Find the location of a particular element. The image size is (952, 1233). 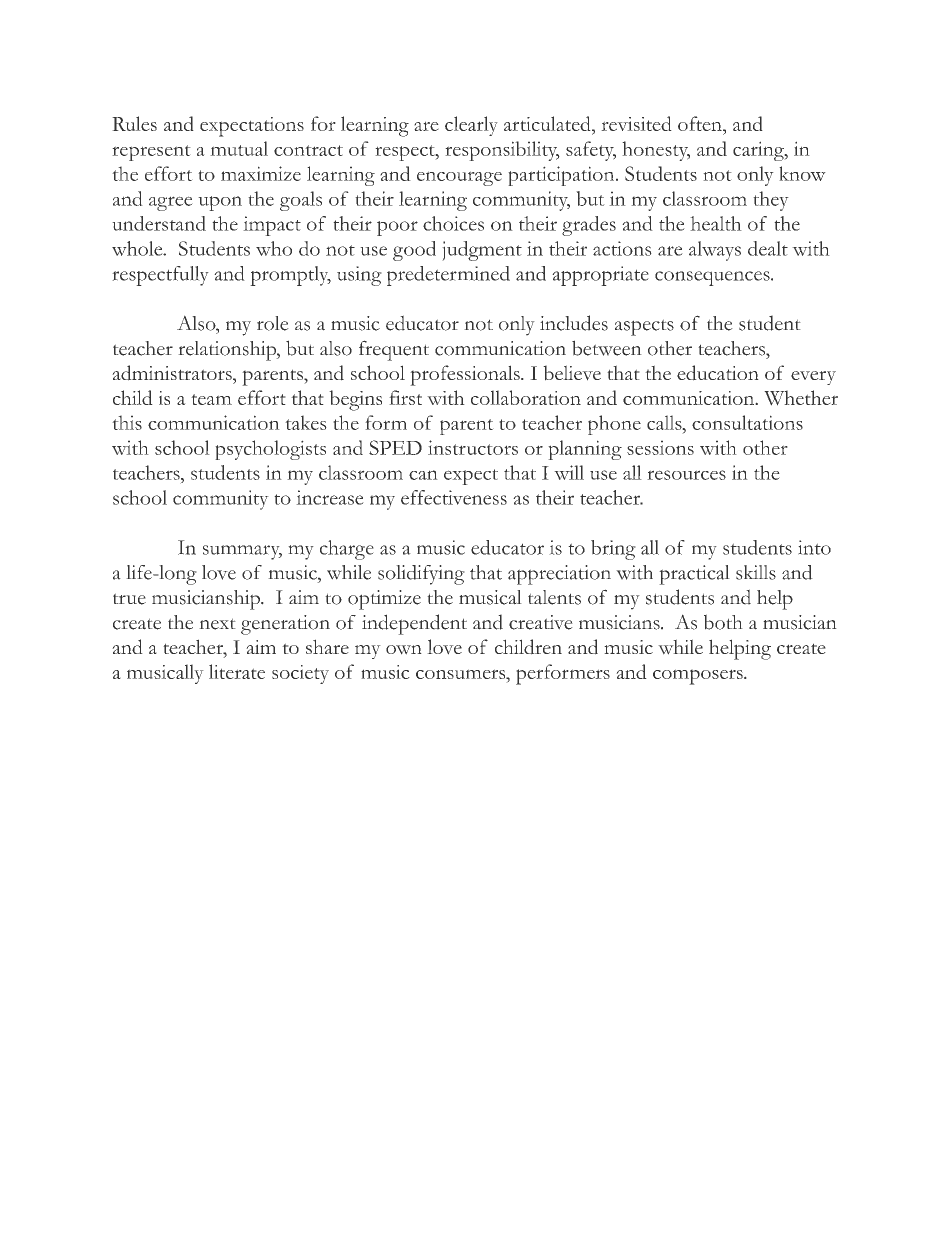

clearly is located at coordinates (471, 126).
